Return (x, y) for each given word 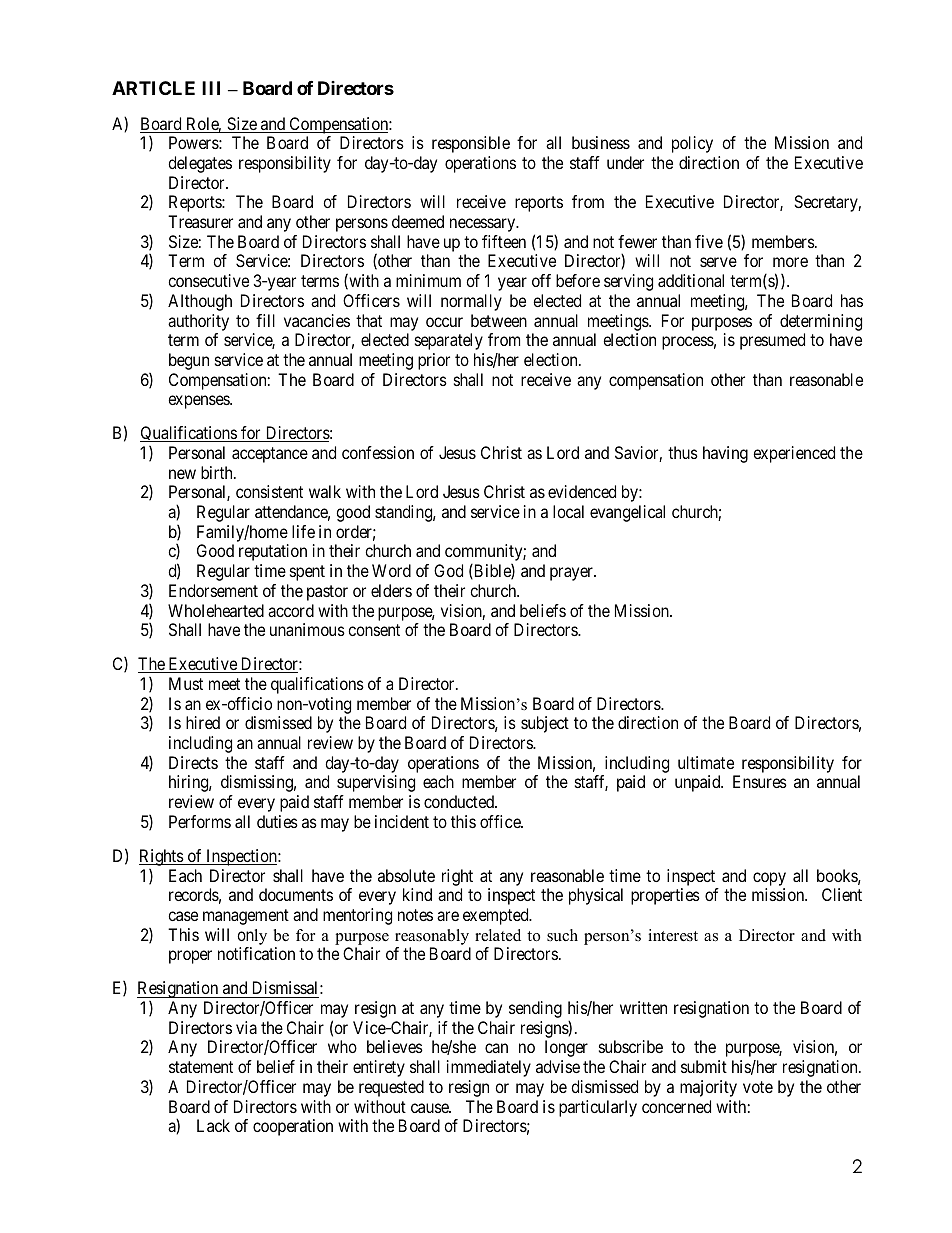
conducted (460, 801)
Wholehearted (216, 610)
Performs (200, 821)
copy (769, 879)
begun (189, 361)
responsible (471, 144)
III (211, 88)
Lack (213, 1125)
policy (692, 144)
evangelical (627, 513)
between (499, 320)
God (448, 570)
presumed (772, 341)
